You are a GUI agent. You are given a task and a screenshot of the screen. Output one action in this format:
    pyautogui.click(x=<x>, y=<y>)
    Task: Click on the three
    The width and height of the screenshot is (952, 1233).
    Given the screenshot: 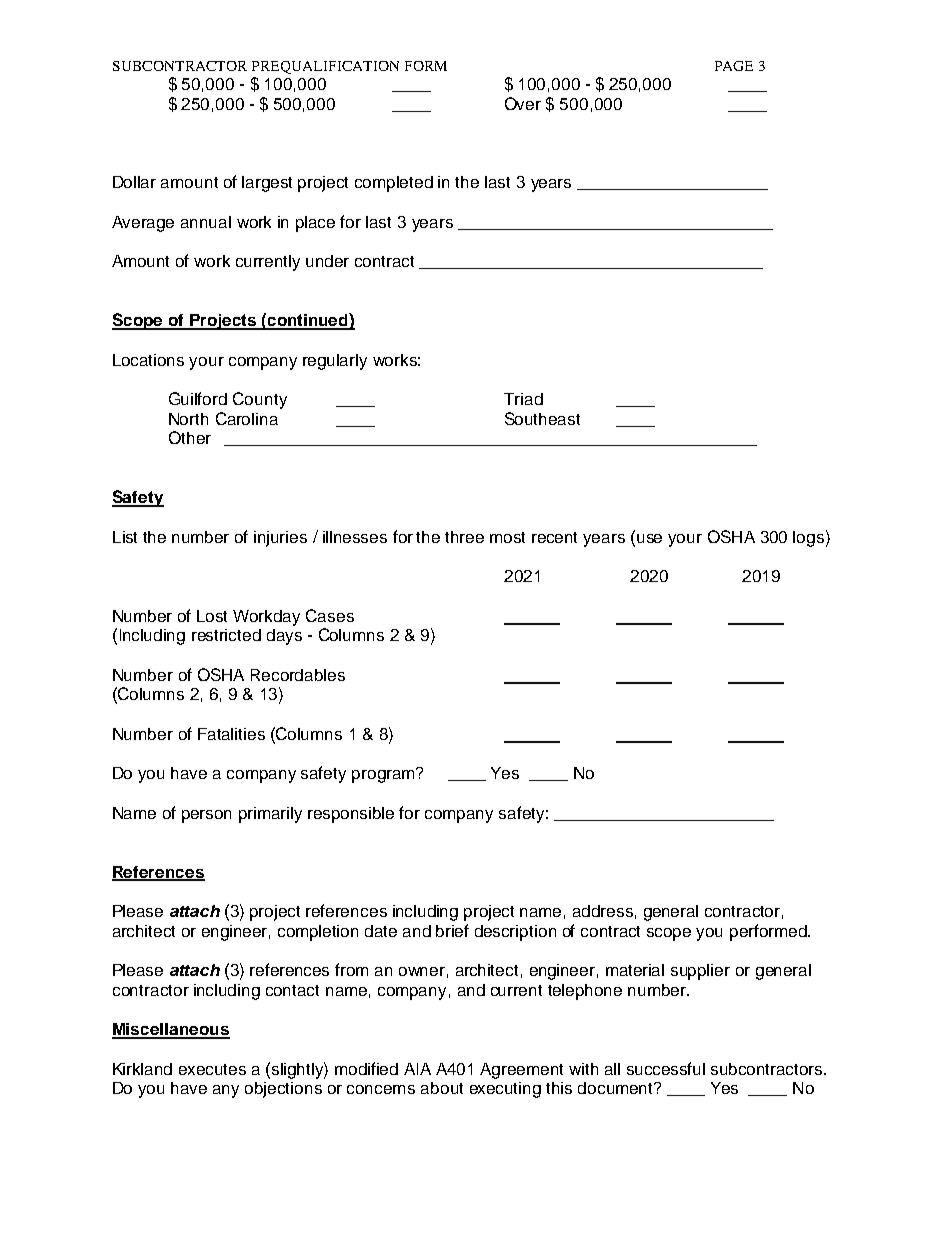 What is the action you would take?
    pyautogui.click(x=464, y=537)
